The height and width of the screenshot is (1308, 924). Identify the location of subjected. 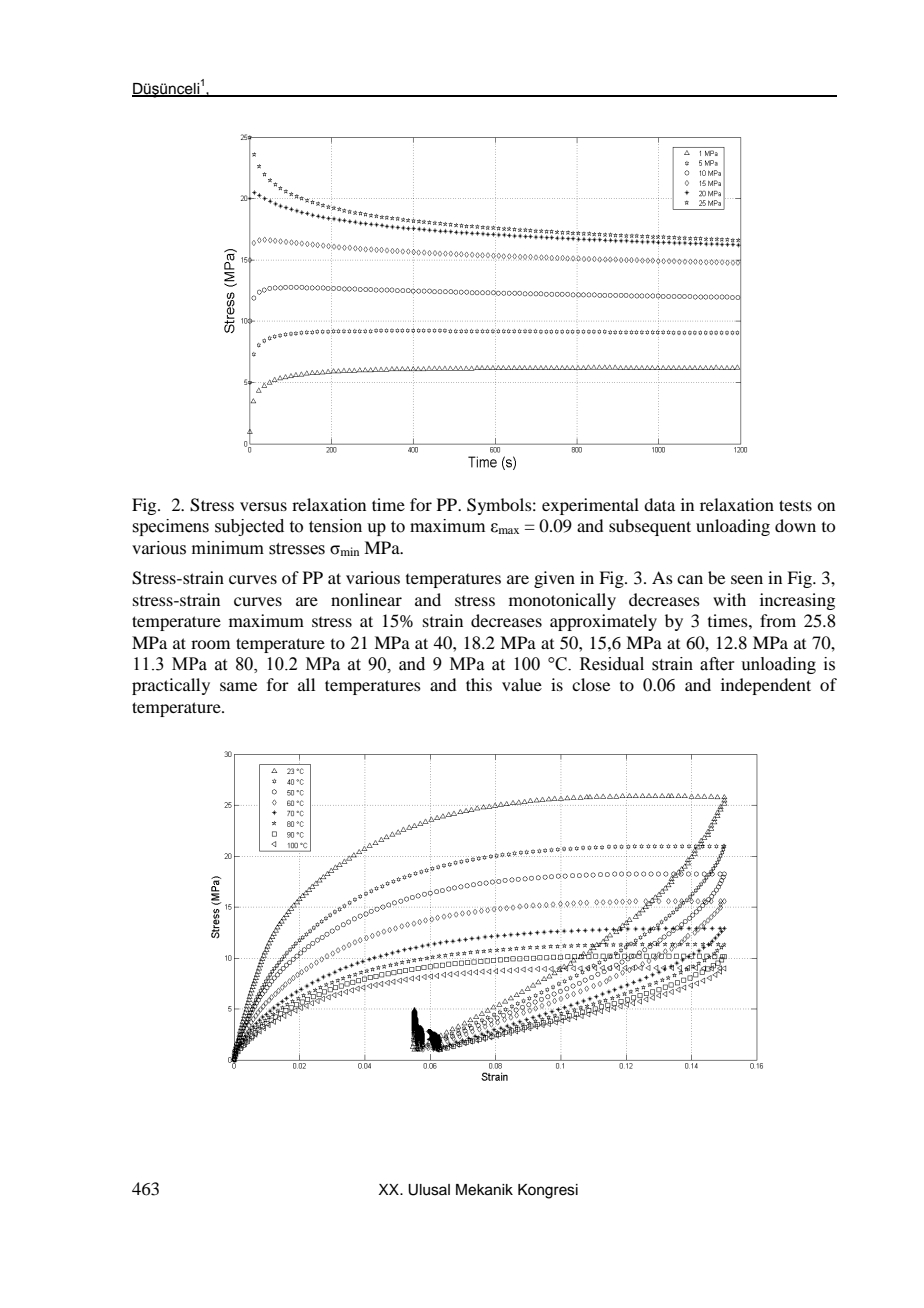
(249, 527).
